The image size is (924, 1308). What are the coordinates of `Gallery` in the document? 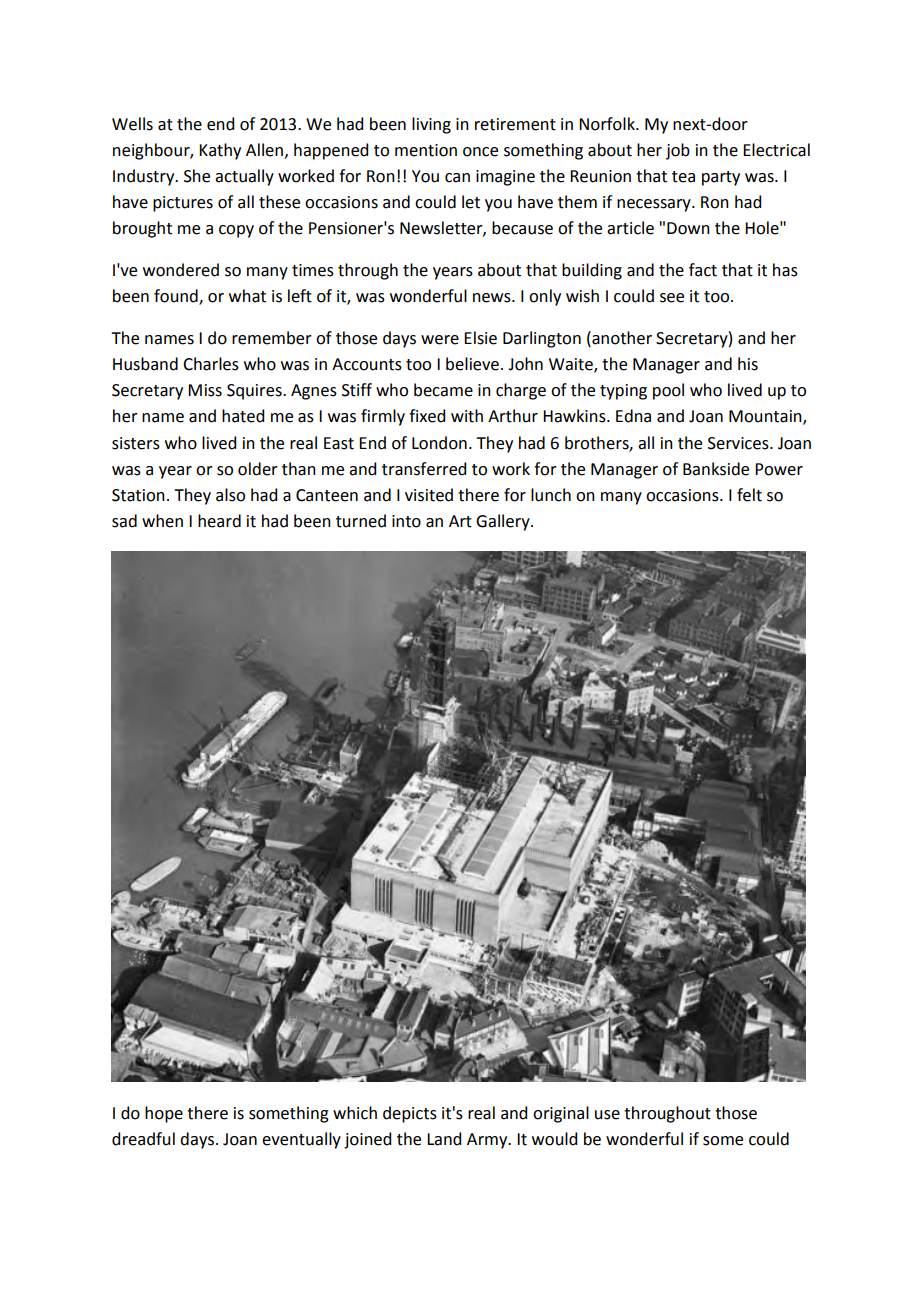 It's located at (504, 522).
